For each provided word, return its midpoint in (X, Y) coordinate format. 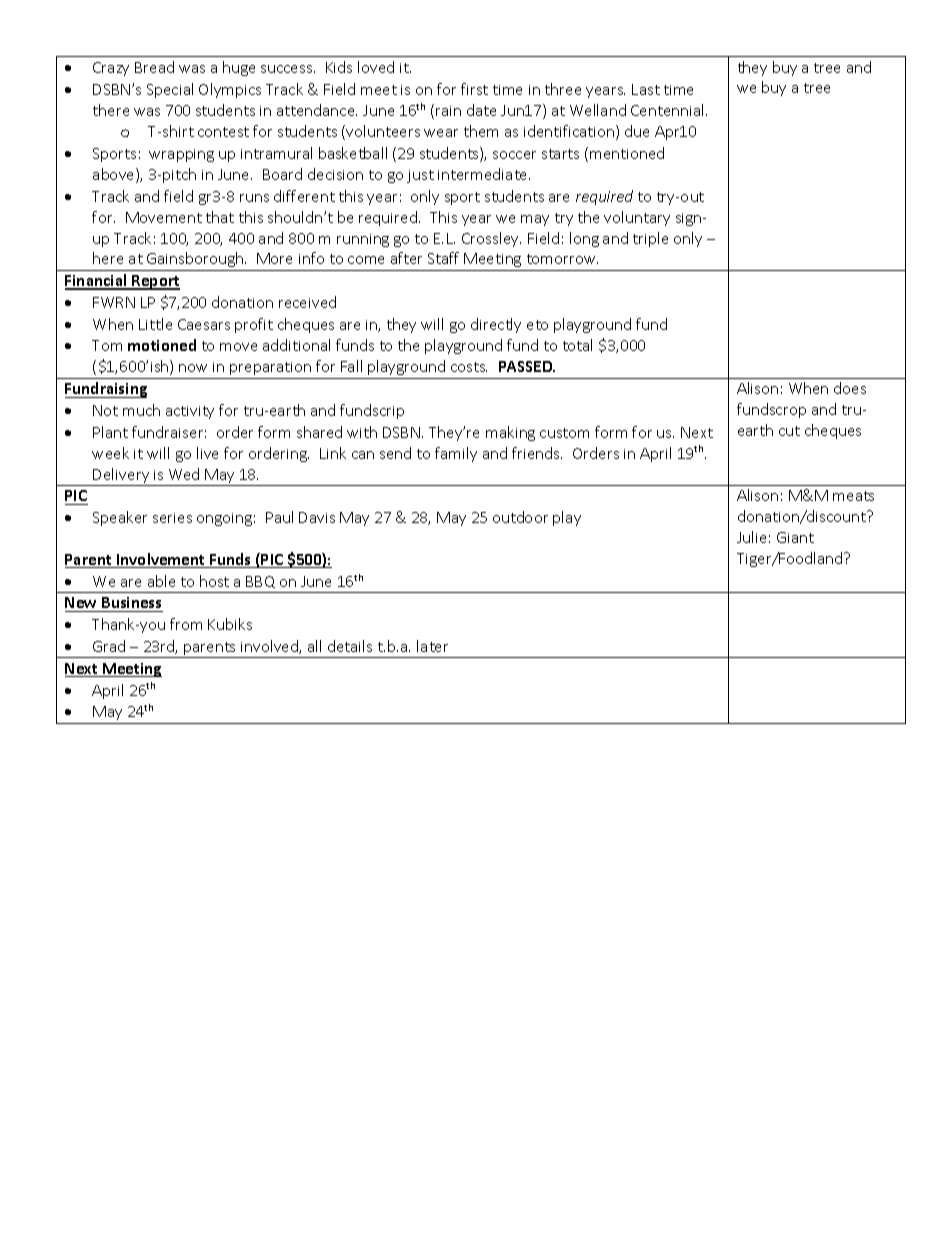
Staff (443, 258)
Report (155, 282)
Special (170, 90)
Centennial (669, 110)
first (474, 89)
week (110, 453)
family (456, 454)
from (186, 624)
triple (650, 239)
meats (853, 496)
